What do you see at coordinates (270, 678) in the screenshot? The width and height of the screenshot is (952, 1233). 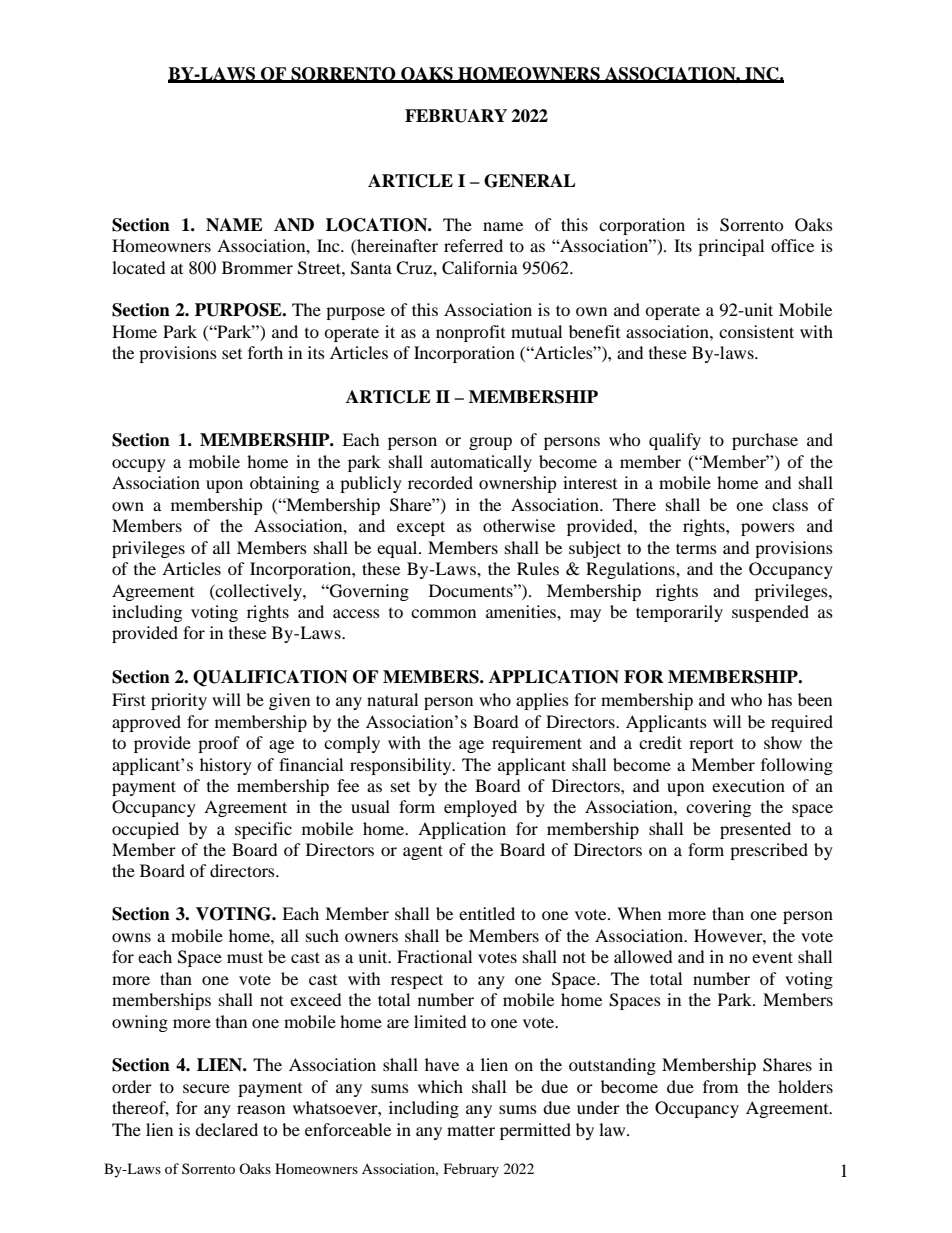 I see `QUALIFICATION` at bounding box center [270, 678].
